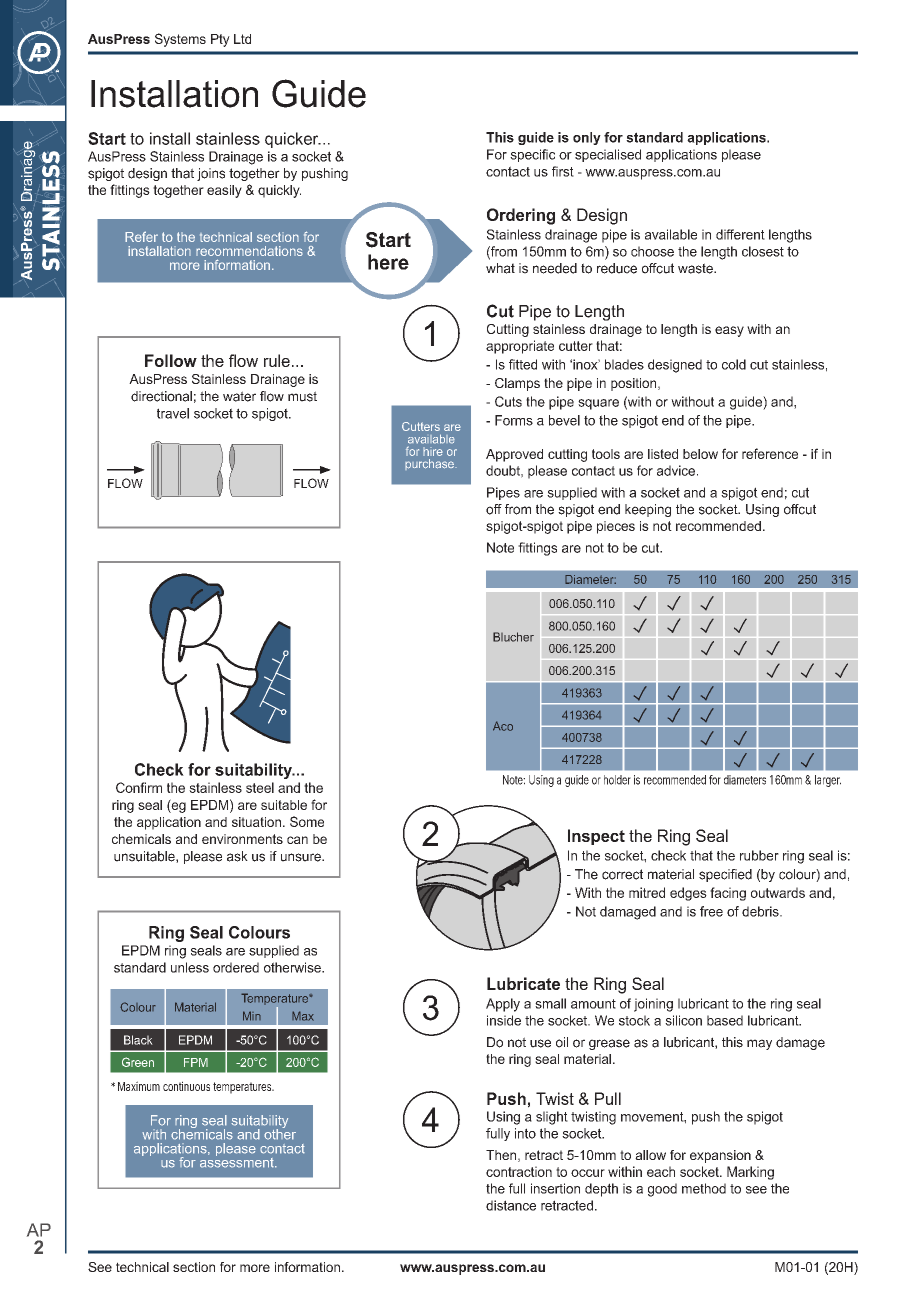 Image resolution: width=924 pixels, height=1308 pixels. I want to click on appropriate, so click(520, 347).
